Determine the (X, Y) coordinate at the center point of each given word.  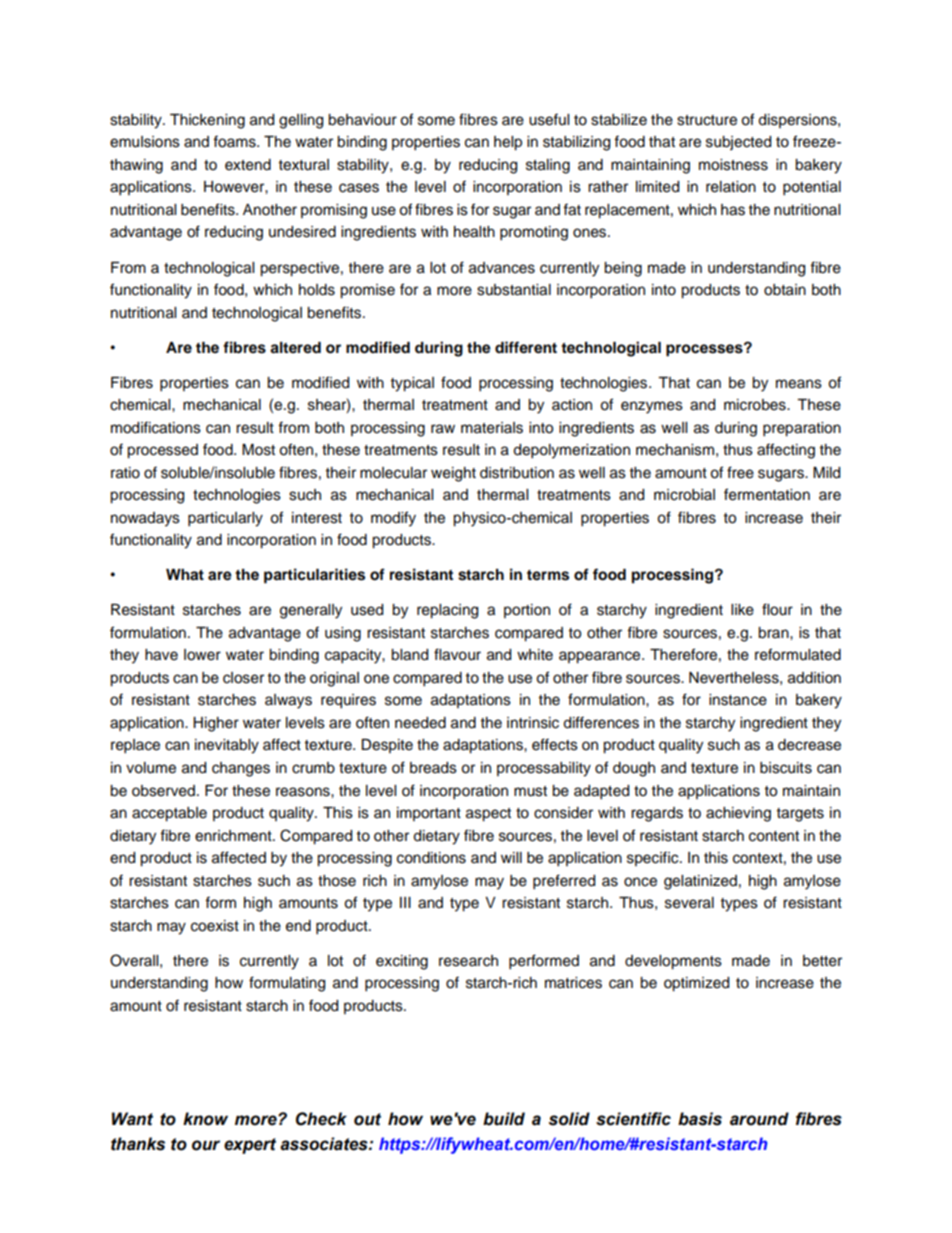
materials (492, 428)
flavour (457, 654)
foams (235, 141)
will (511, 857)
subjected (738, 143)
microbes (756, 405)
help (508, 143)
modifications (156, 427)
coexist (215, 926)
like (742, 610)
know (205, 1119)
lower (202, 655)
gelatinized (700, 882)
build (504, 1119)
